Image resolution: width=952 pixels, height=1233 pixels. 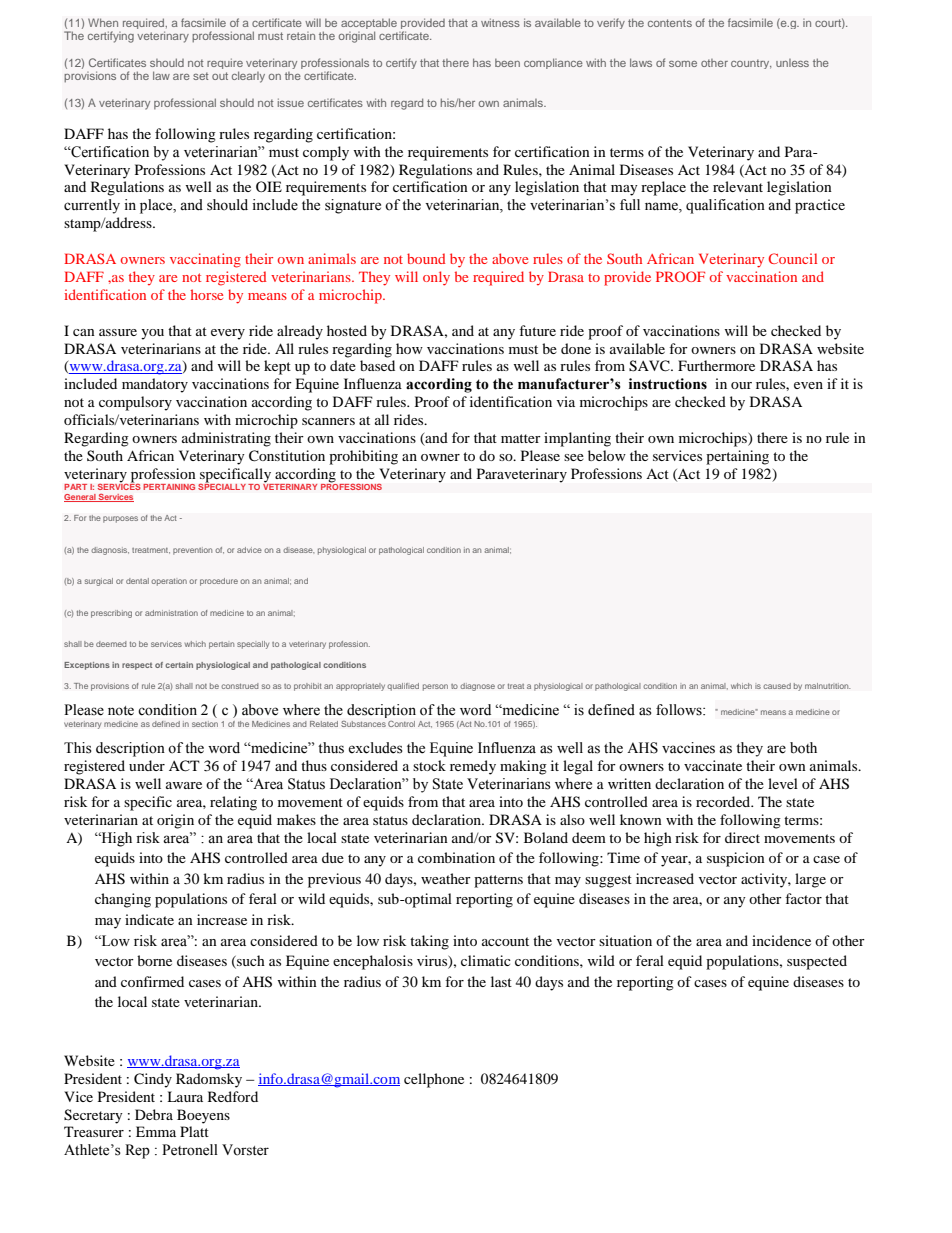 What do you see at coordinates (716, 365) in the document?
I see `Furthermore` at bounding box center [716, 365].
